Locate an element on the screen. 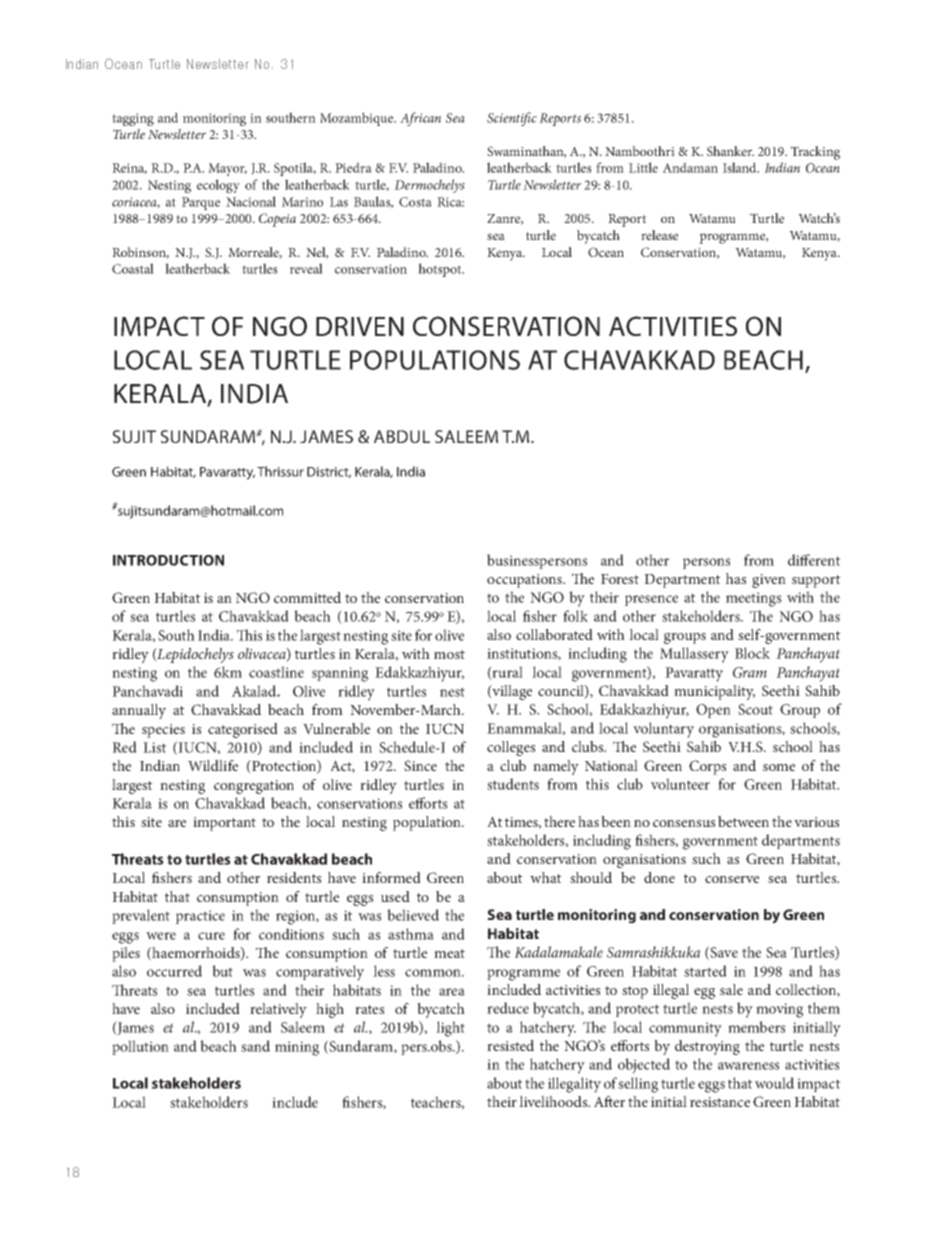 This screenshot has width=952, height=1233. Island is located at coordinates (741, 167).
